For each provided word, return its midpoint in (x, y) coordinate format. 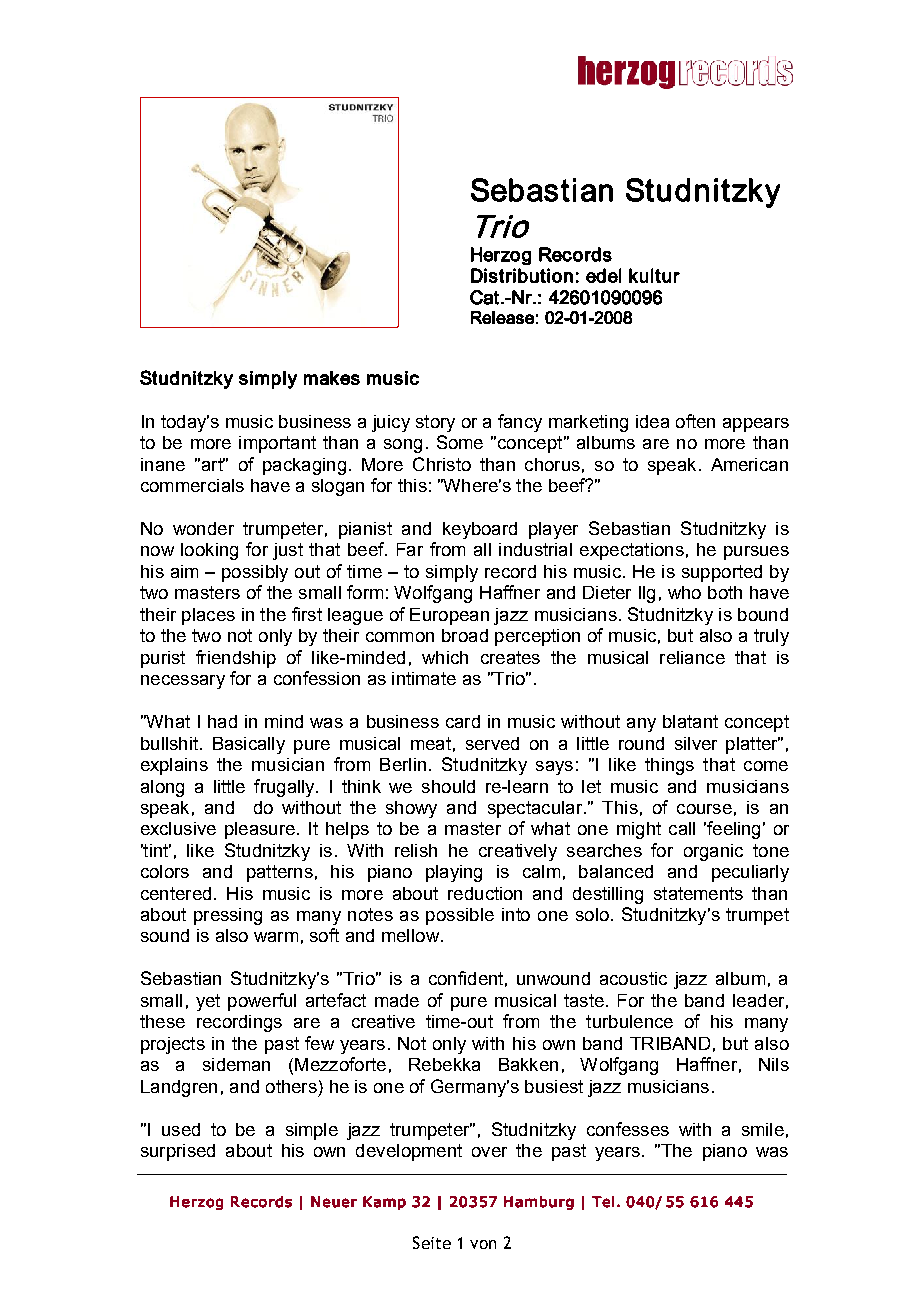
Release (502, 317)
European (449, 616)
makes (332, 378)
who (684, 592)
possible (460, 916)
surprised (178, 1152)
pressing (228, 916)
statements (698, 893)
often (695, 421)
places (208, 616)
